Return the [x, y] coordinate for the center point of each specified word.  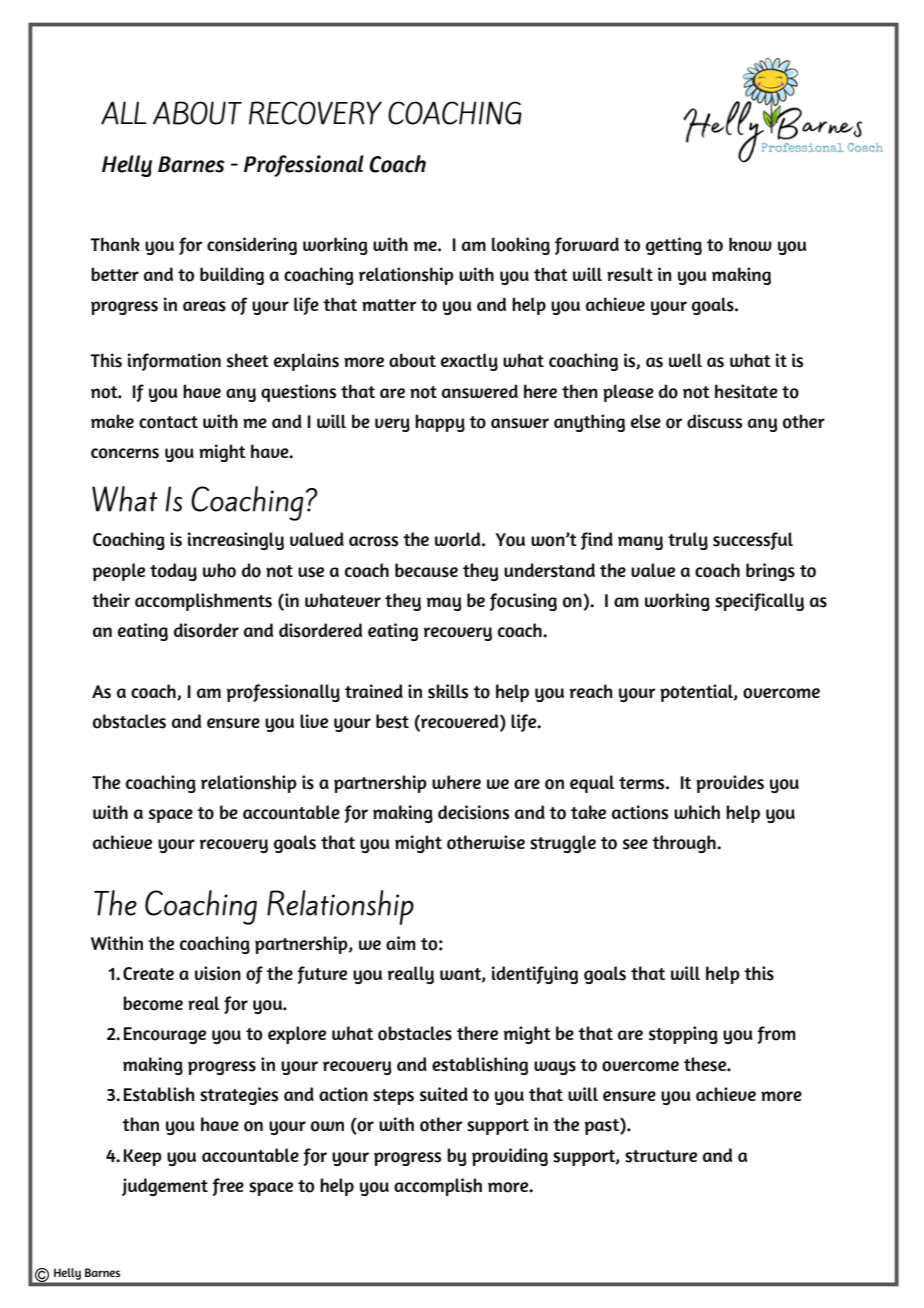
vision [218, 973]
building [232, 276]
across [373, 541]
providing [510, 1157]
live [314, 721]
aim [401, 943]
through [685, 844]
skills [448, 691]
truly [688, 541]
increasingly [236, 541]
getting [674, 246]
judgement [165, 1187]
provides [730, 784]
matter [389, 305]
